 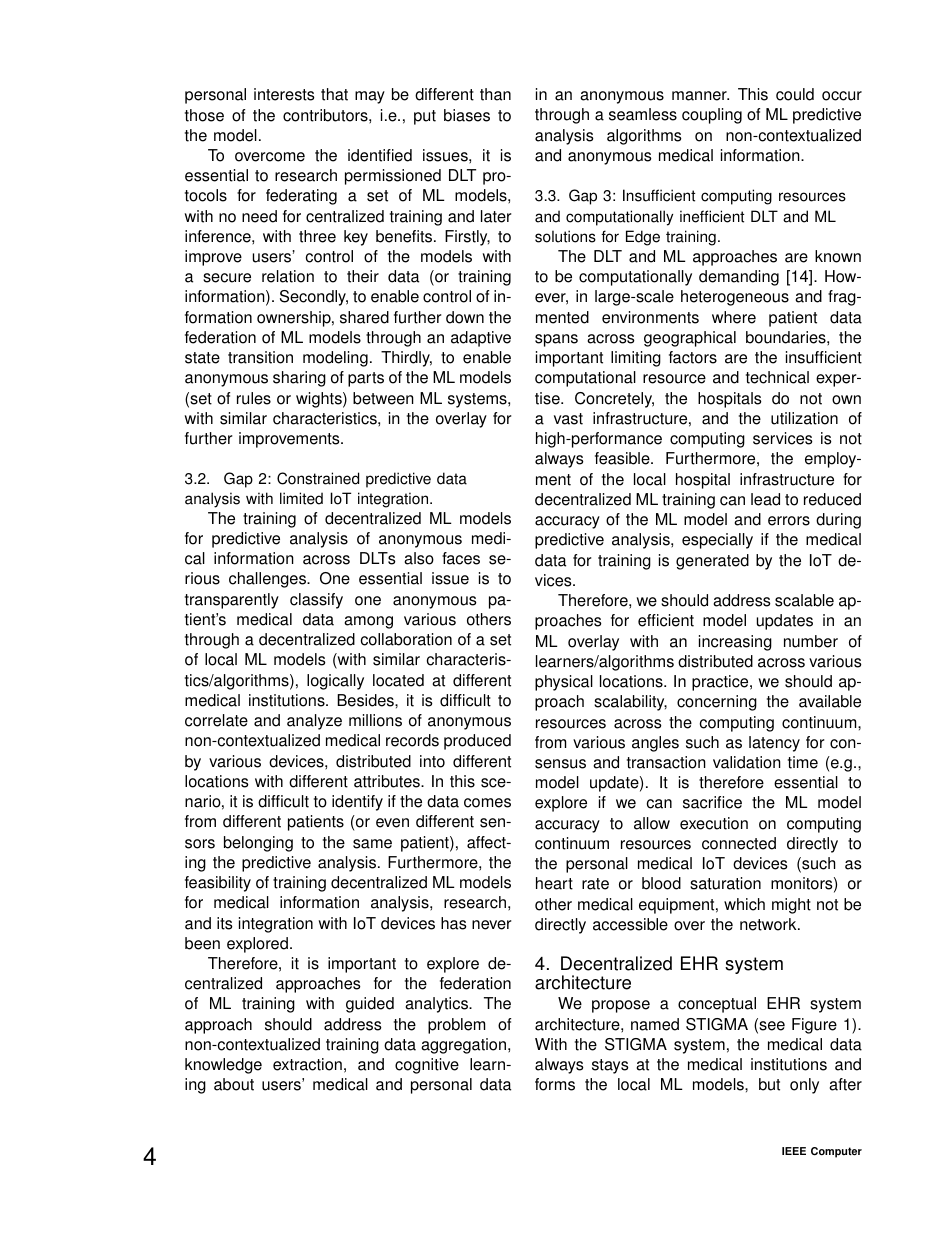 What do you see at coordinates (316, 601) in the document?
I see `classify` at bounding box center [316, 601].
